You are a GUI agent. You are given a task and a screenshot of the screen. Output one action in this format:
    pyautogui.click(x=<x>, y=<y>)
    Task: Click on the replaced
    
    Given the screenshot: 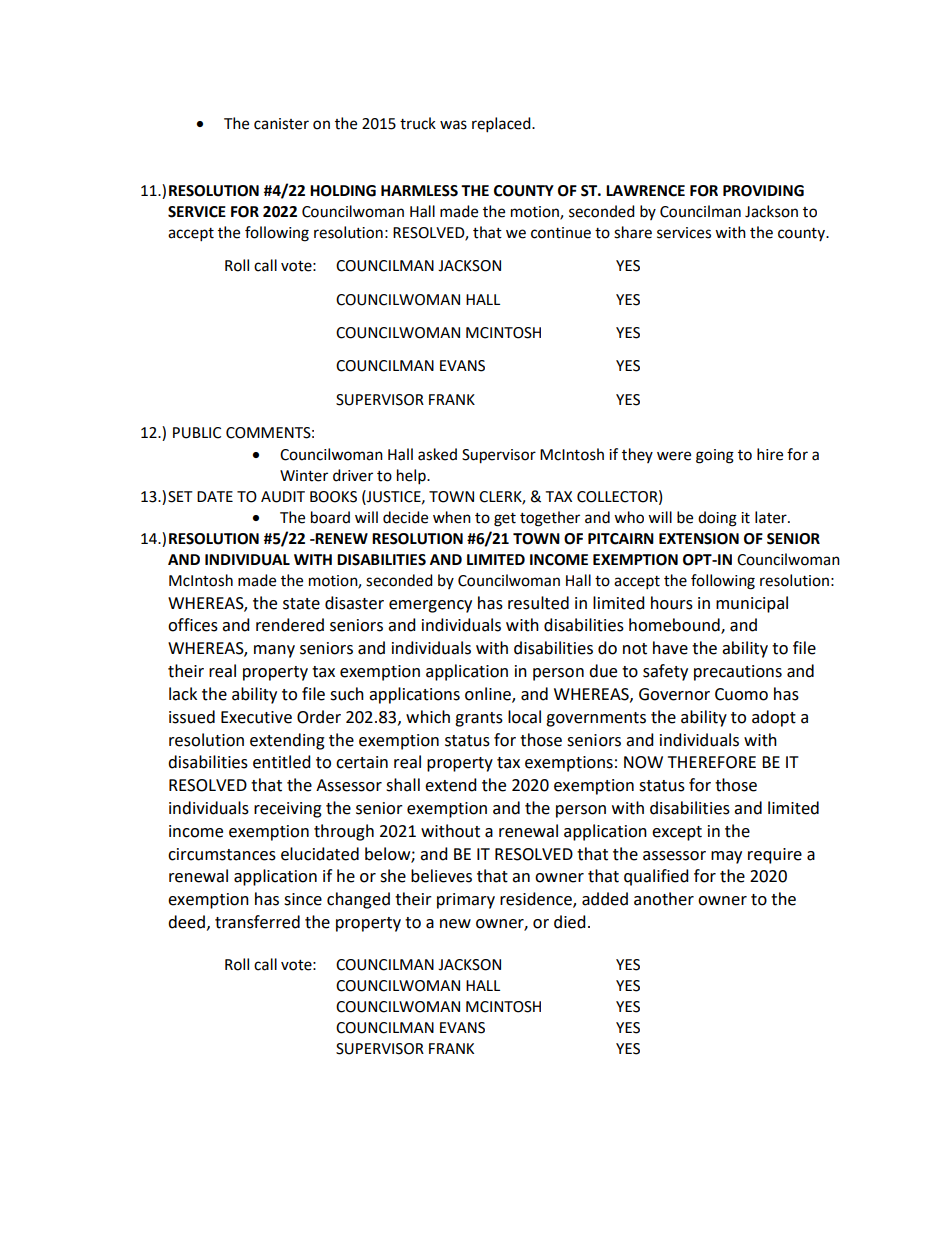 What is the action you would take?
    pyautogui.click(x=502, y=125)
